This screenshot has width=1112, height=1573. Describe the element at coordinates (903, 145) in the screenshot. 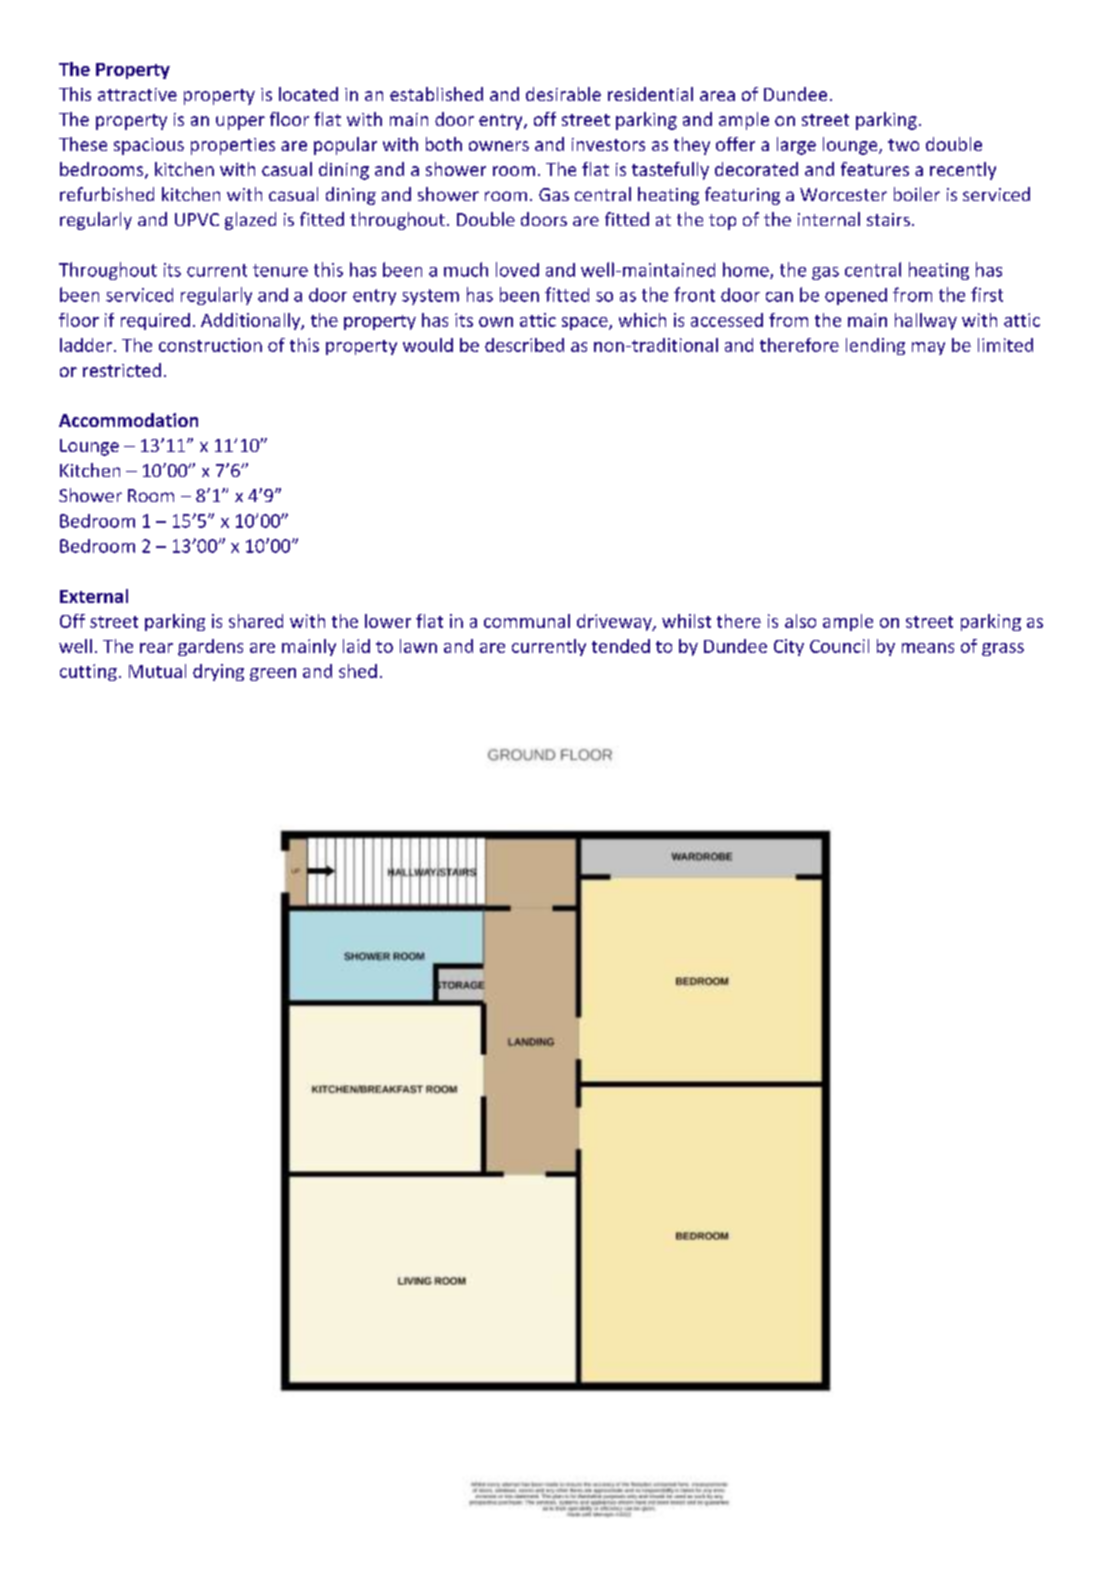

I see `two` at that location.
